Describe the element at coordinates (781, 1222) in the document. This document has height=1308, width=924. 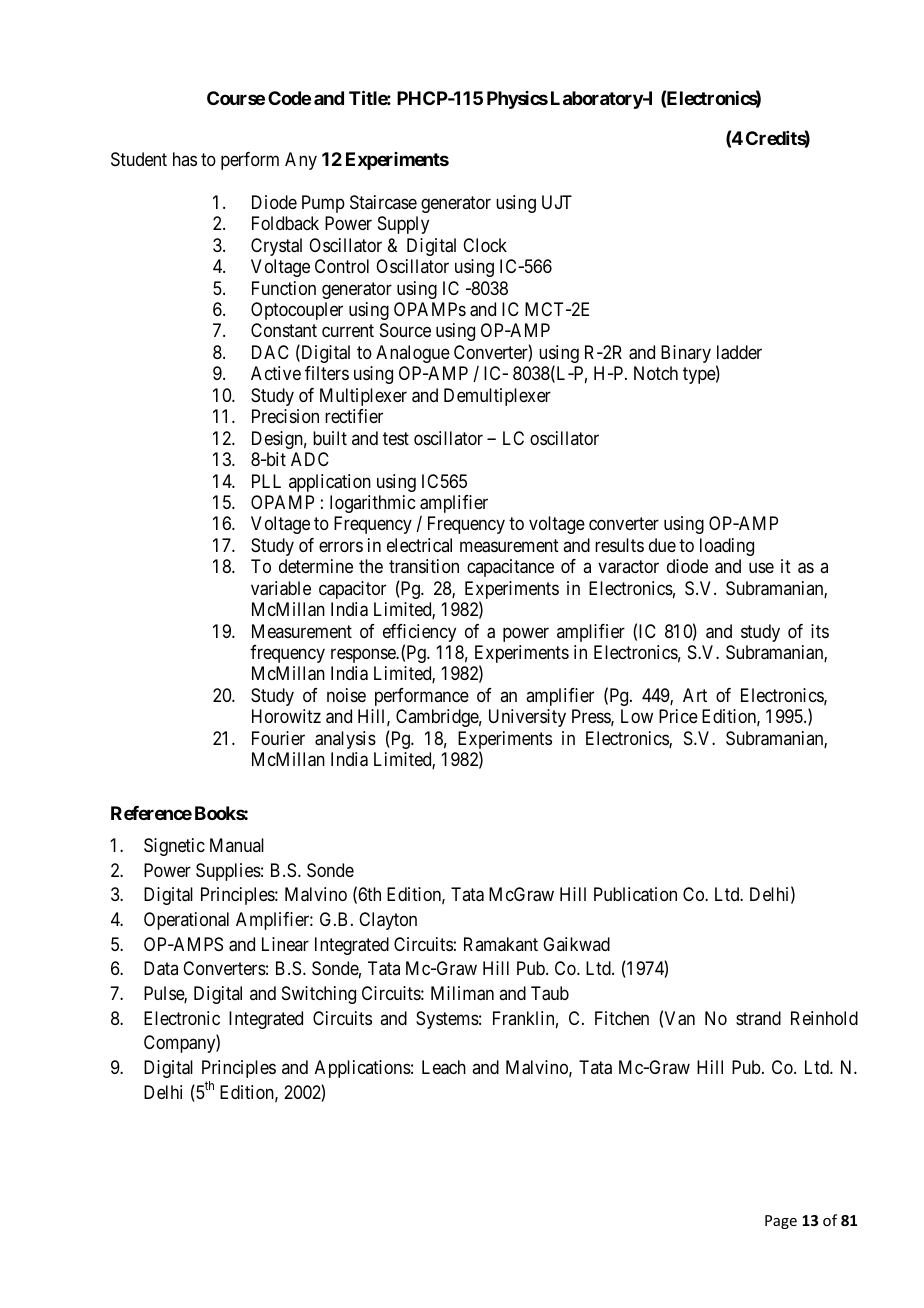
I see `Page` at that location.
